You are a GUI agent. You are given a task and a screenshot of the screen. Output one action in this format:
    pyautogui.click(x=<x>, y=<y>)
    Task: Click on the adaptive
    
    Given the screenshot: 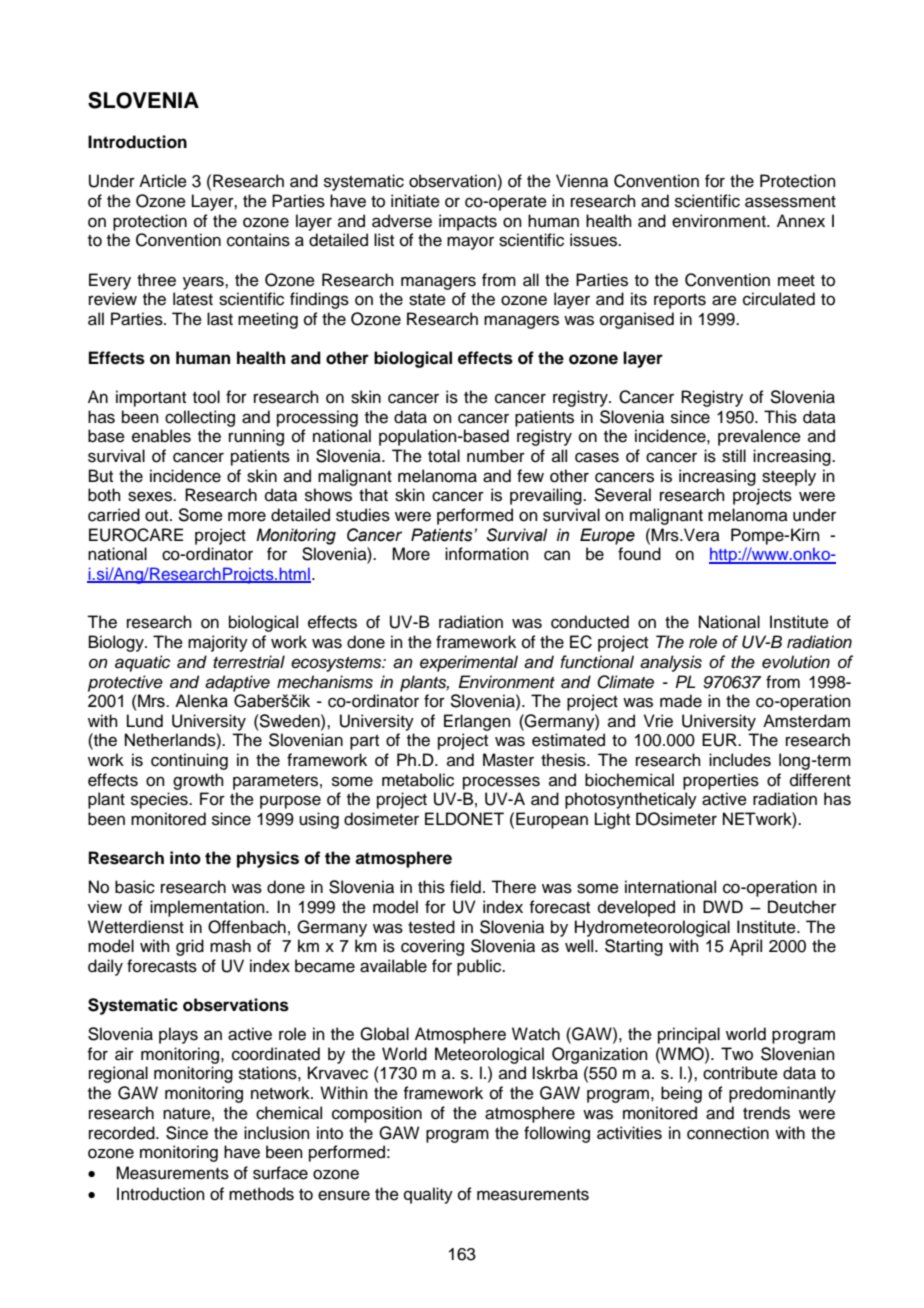 What is the action you would take?
    pyautogui.click(x=237, y=683)
